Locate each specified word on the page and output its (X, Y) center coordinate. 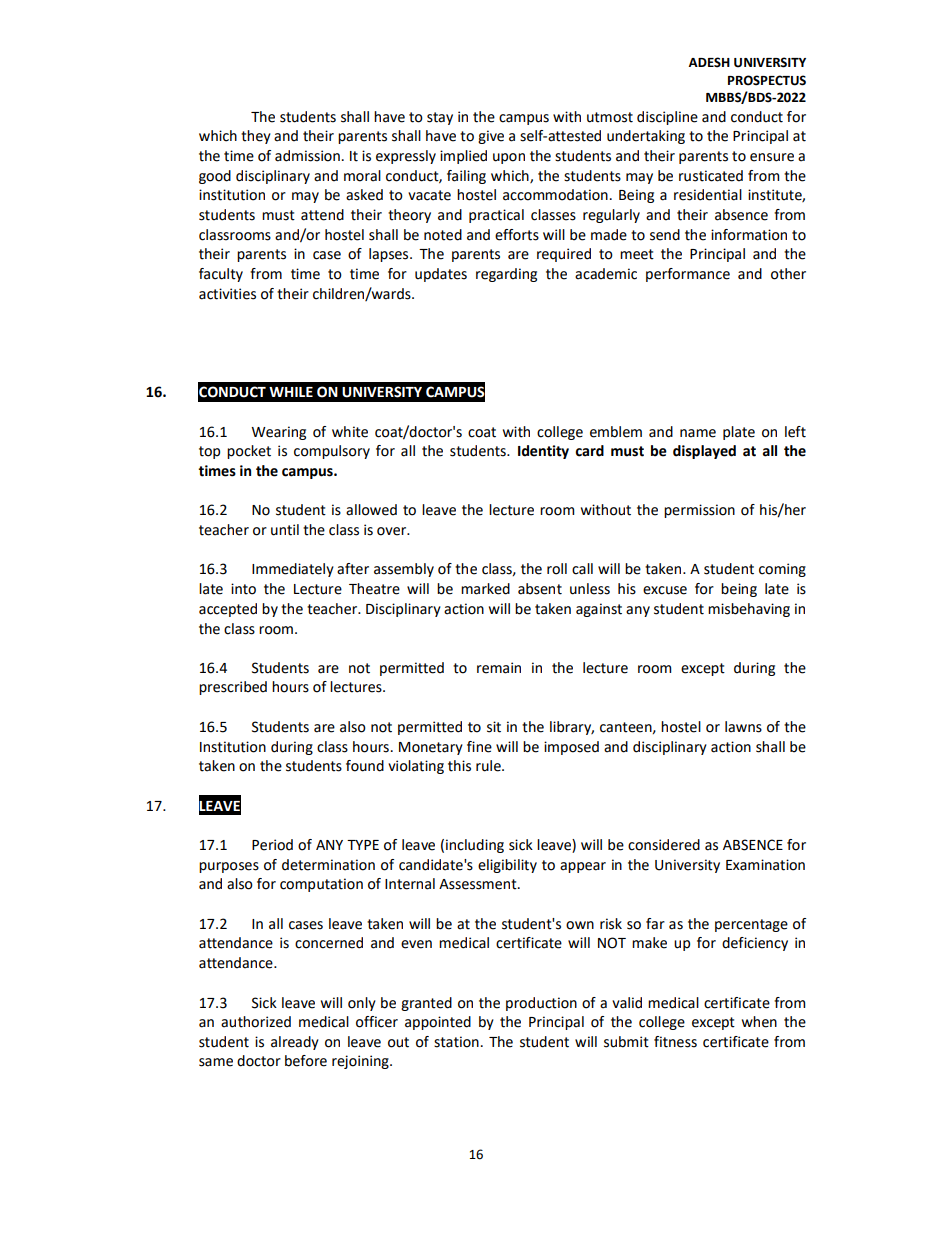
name (698, 433)
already (295, 1043)
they (256, 137)
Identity (543, 452)
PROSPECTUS (767, 80)
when (759, 1022)
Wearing (278, 433)
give (491, 137)
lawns (743, 727)
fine (479, 747)
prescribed (233, 688)
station (456, 1042)
